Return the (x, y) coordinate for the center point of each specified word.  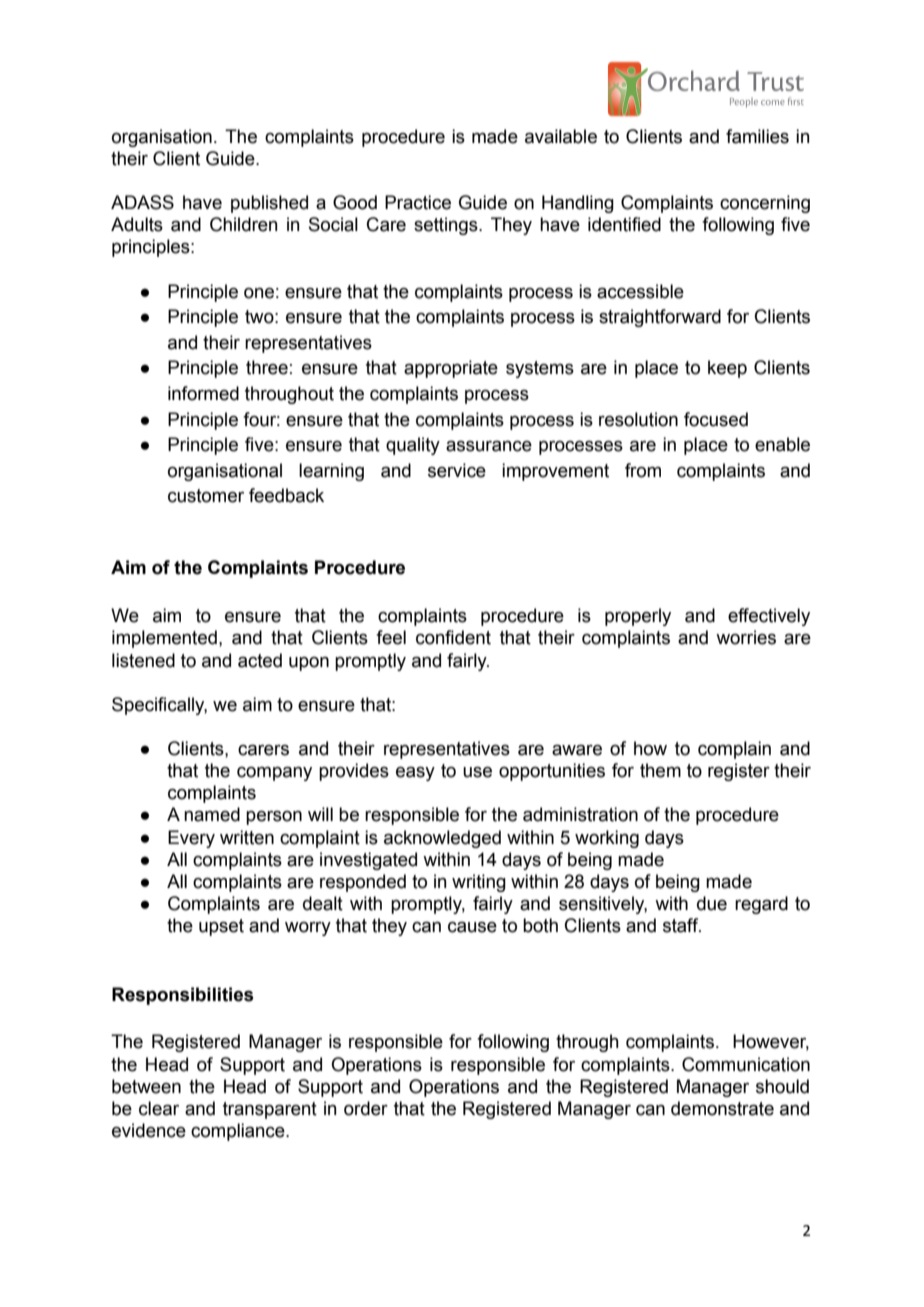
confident (453, 637)
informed (203, 393)
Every (191, 839)
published (269, 204)
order (366, 1108)
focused (716, 419)
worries (746, 637)
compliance (239, 1132)
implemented (164, 639)
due (712, 903)
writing (479, 883)
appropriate (451, 369)
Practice (418, 202)
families (757, 136)
